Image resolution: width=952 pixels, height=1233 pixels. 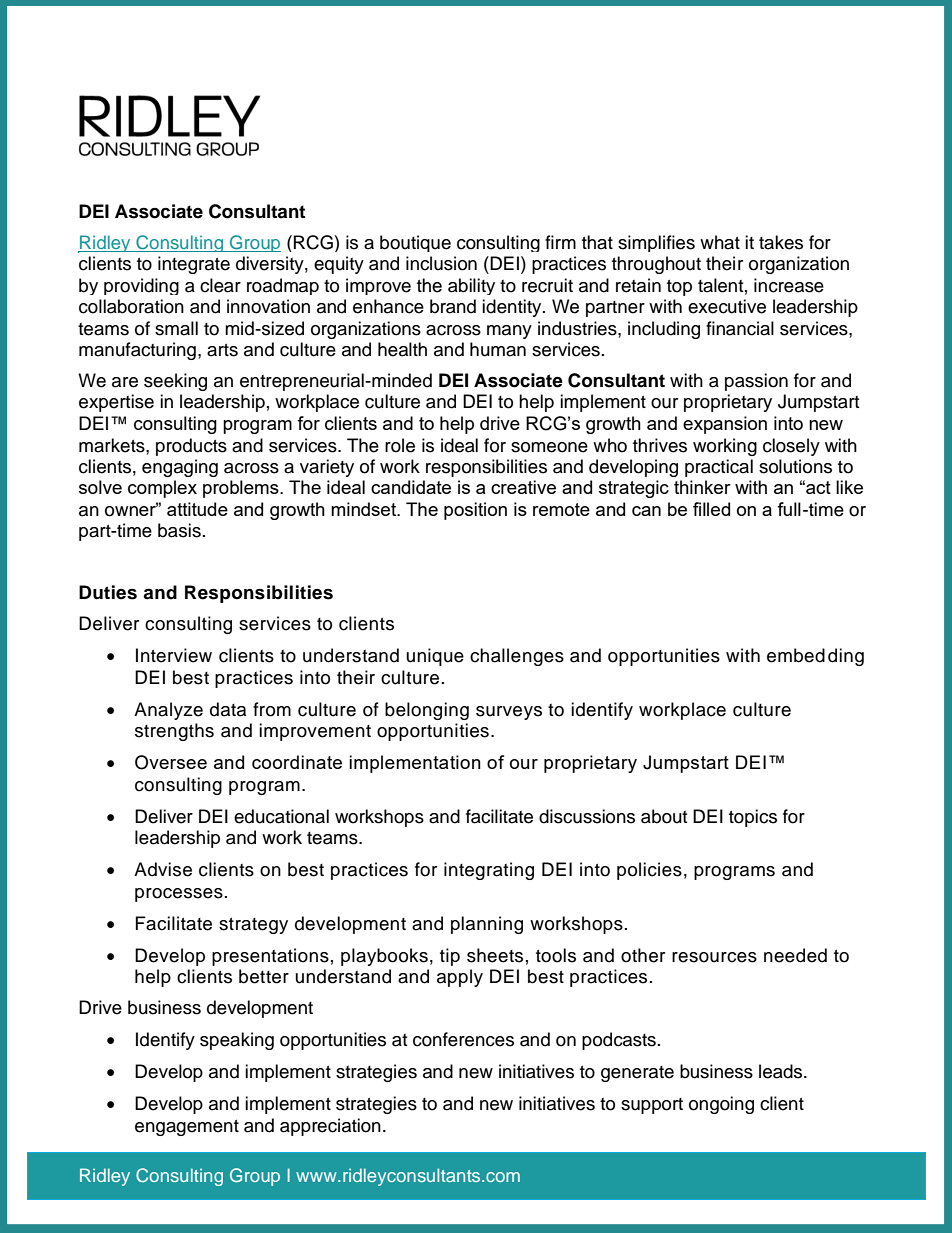 I want to click on position, so click(x=475, y=511).
